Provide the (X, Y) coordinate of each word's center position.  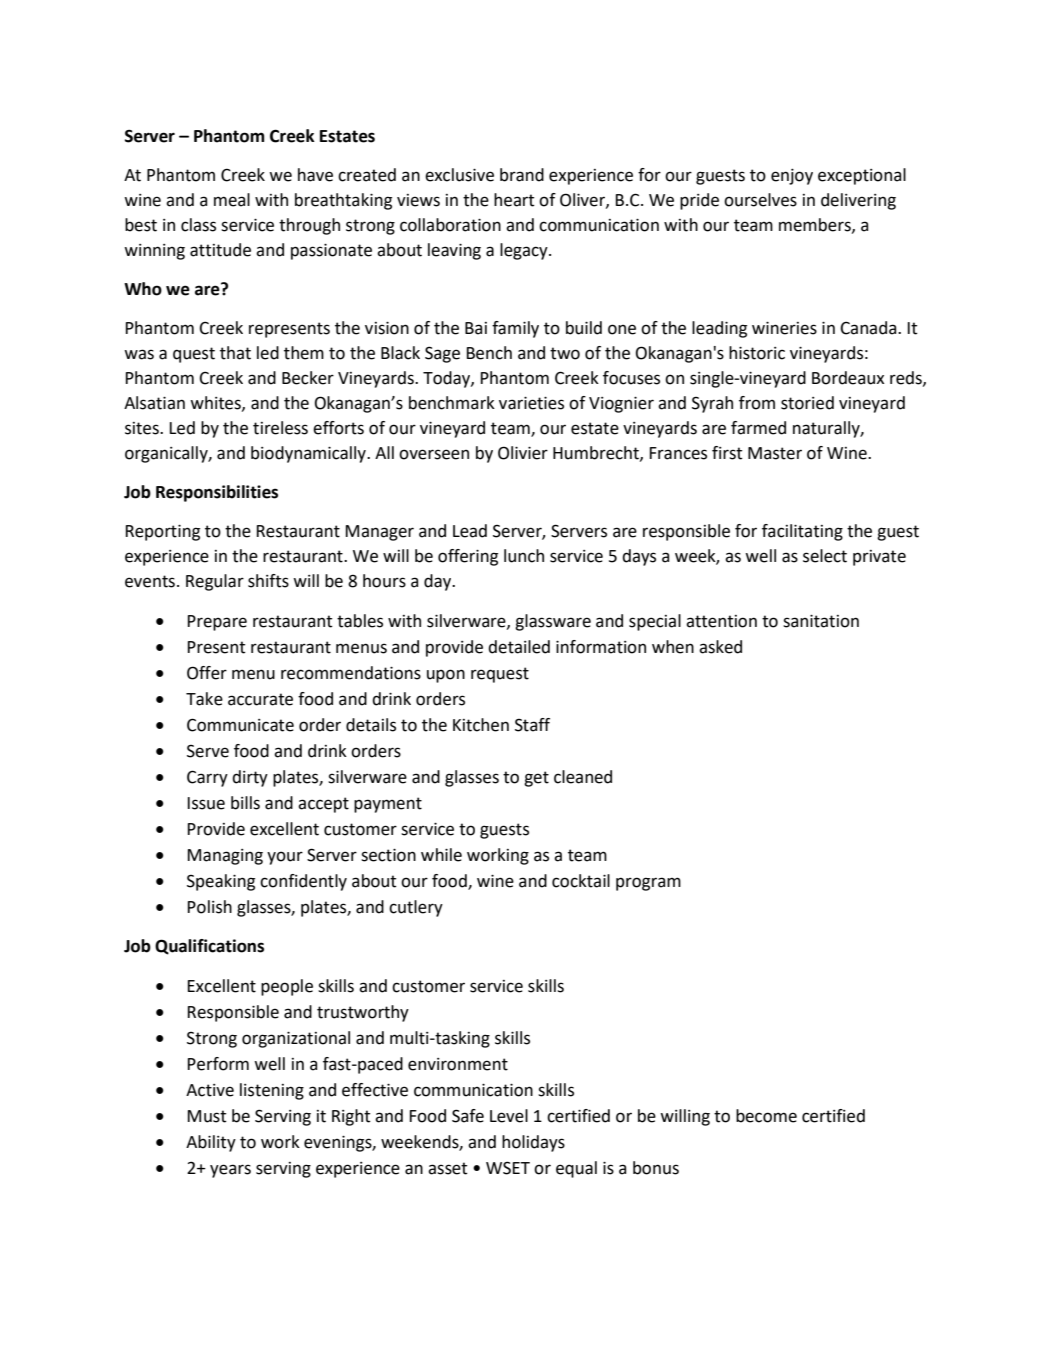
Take (204, 699)
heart (514, 200)
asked (720, 647)
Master (775, 453)
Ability (211, 1143)
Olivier (523, 453)
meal (232, 200)
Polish (209, 907)
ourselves (760, 200)
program (648, 884)
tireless (280, 428)
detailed (519, 647)
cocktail (581, 881)
